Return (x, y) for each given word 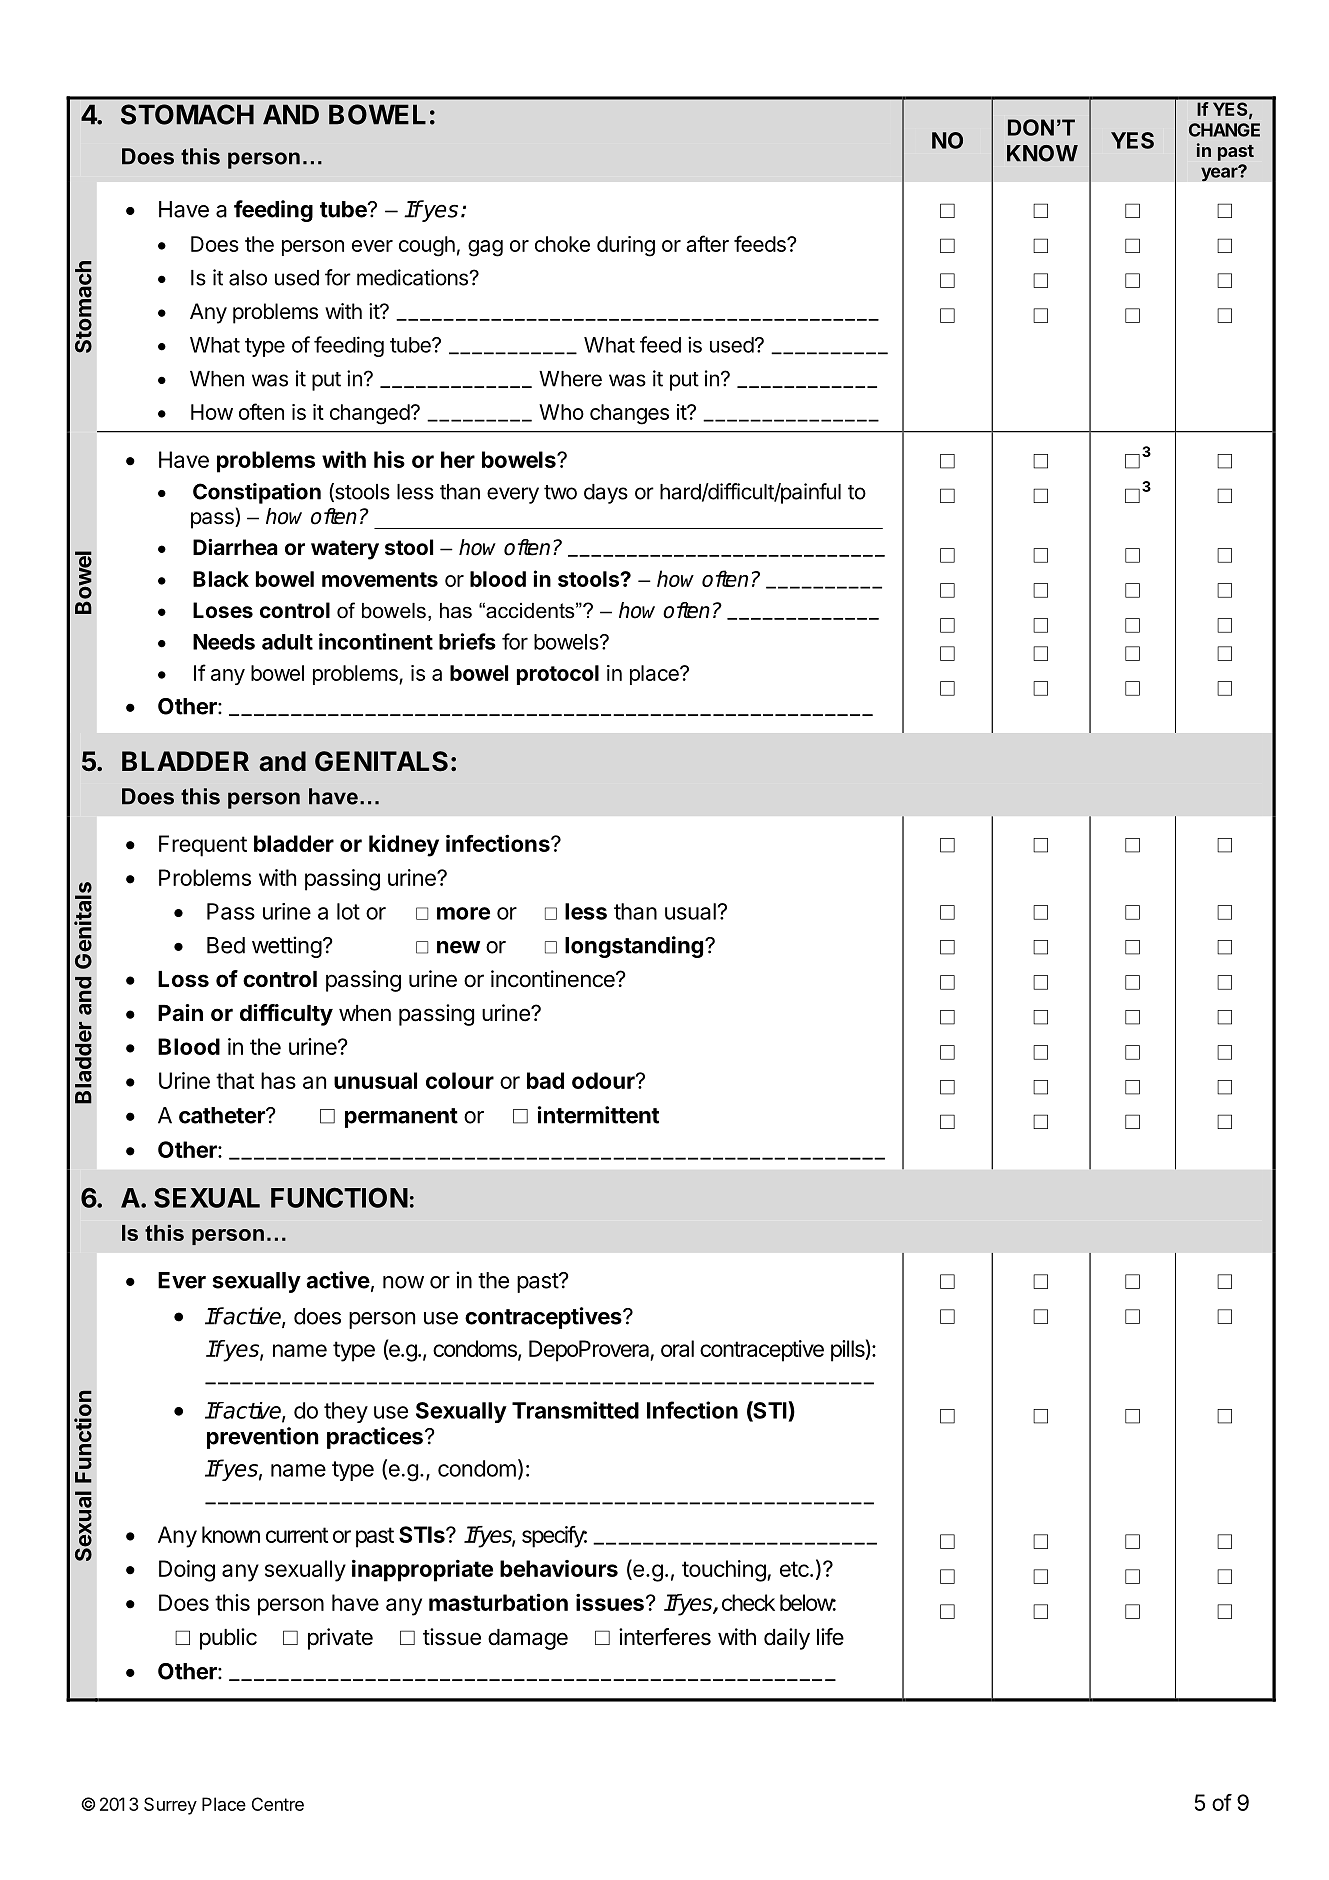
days (606, 494)
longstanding (634, 947)
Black (221, 579)
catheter (223, 1115)
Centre (278, 1804)
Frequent (203, 846)
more (463, 913)
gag (485, 248)
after (707, 243)
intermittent (598, 1115)
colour (460, 1080)
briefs (467, 641)
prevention (263, 1438)
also (248, 278)
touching (724, 1571)
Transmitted (575, 1410)
